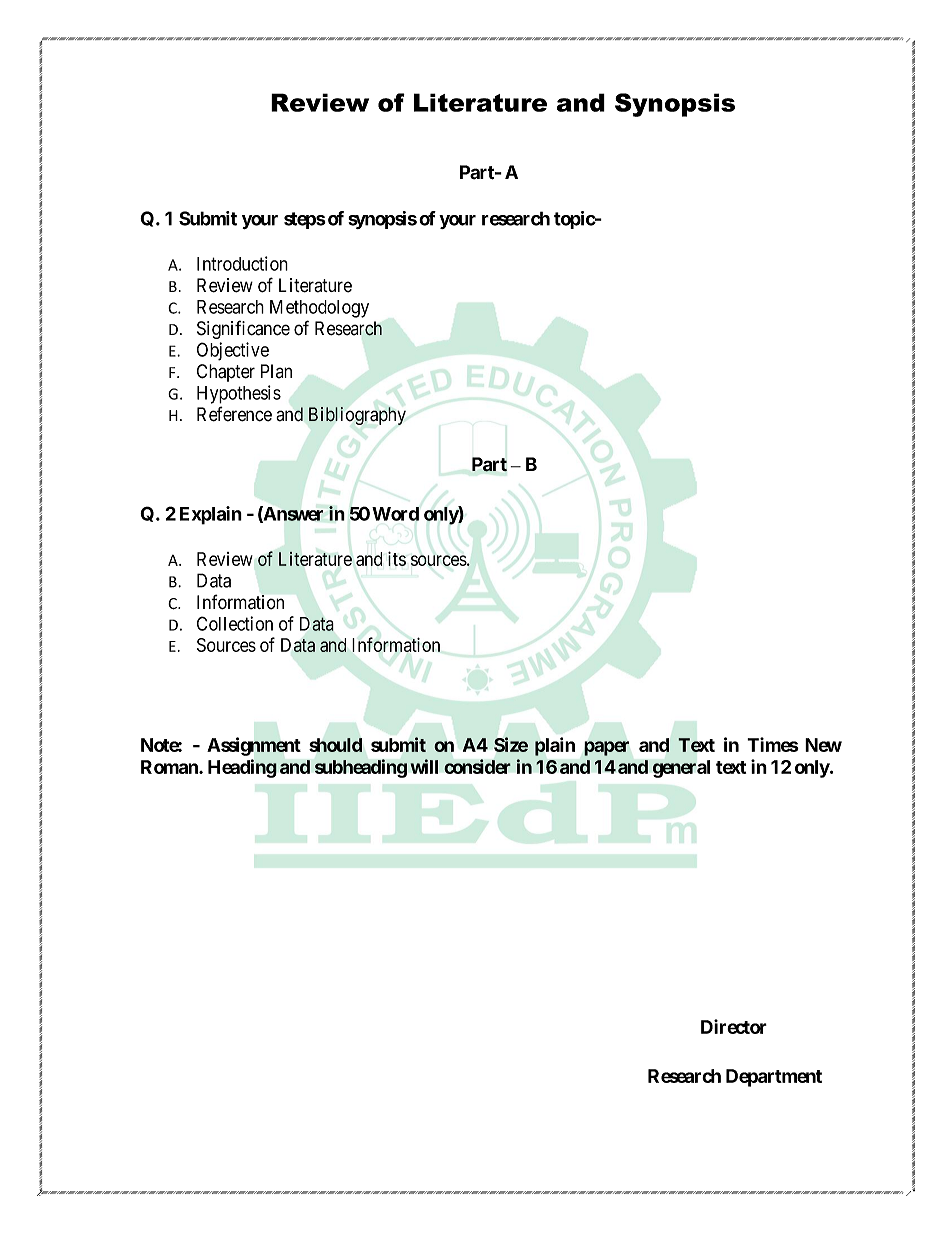 The height and width of the image is (1233, 952). I want to click on Bibliography, so click(357, 416).
